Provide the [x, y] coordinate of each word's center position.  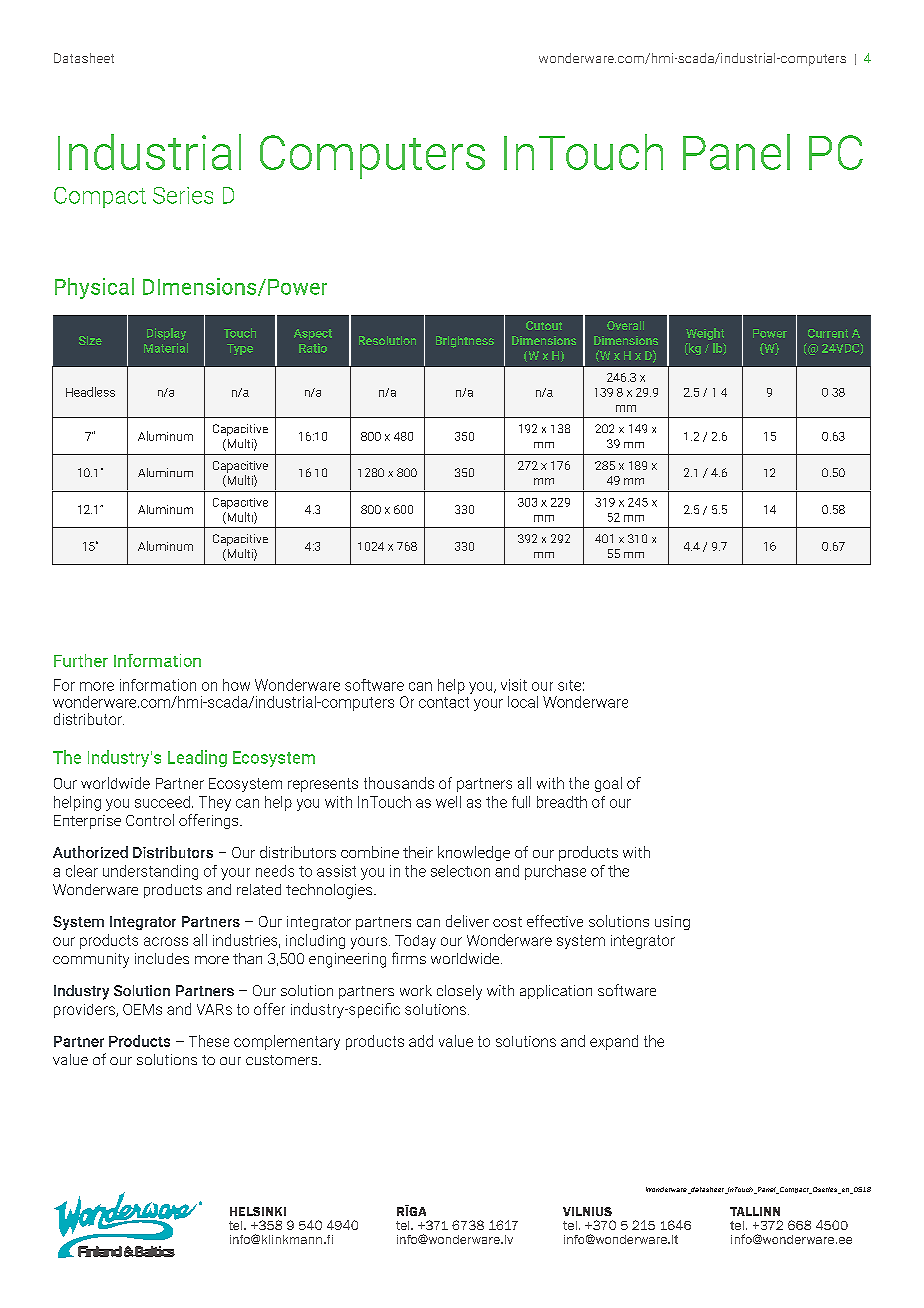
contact [444, 702]
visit [514, 685]
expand [614, 1042]
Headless [90, 392]
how [236, 685]
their [418, 852]
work [416, 990]
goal [608, 784]
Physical [94, 288]
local [523, 702]
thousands [399, 783]
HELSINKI [258, 1211]
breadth [562, 802]
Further [81, 660]
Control [150, 820]
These [209, 1041]
